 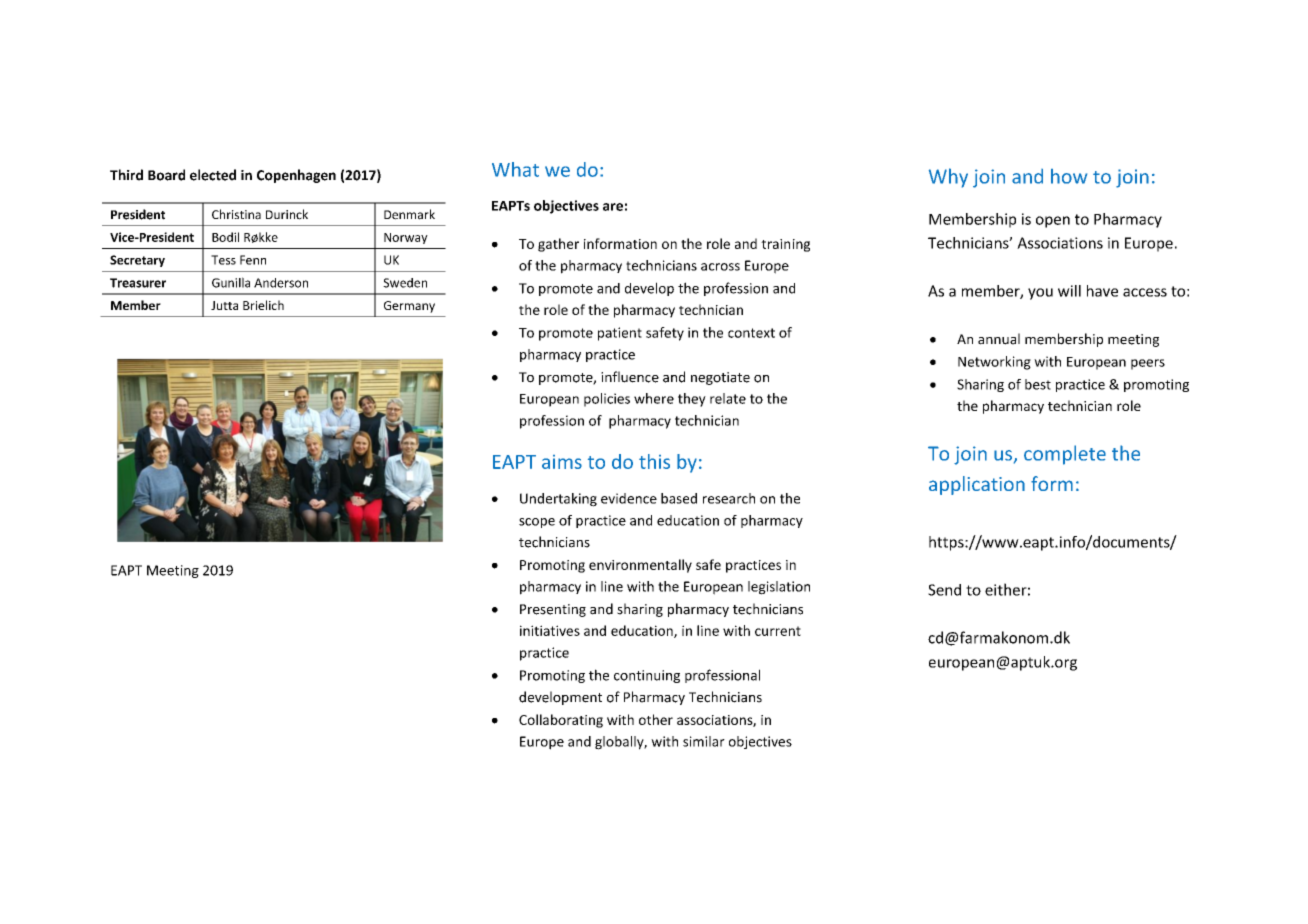 What do you see at coordinates (654, 461) in the document?
I see `this` at bounding box center [654, 461].
